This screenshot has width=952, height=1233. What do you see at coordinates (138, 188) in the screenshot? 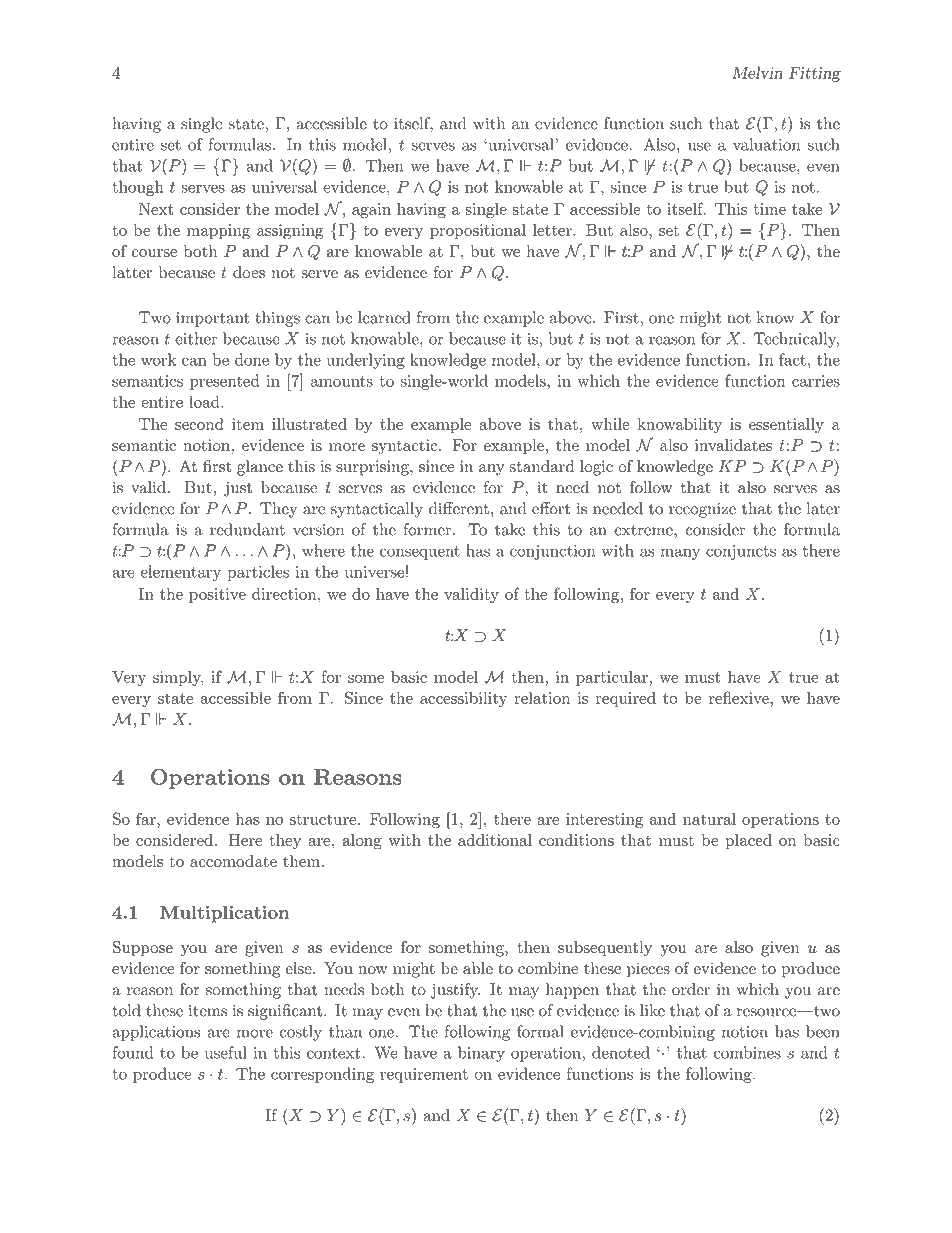
I see `though` at bounding box center [138, 188].
